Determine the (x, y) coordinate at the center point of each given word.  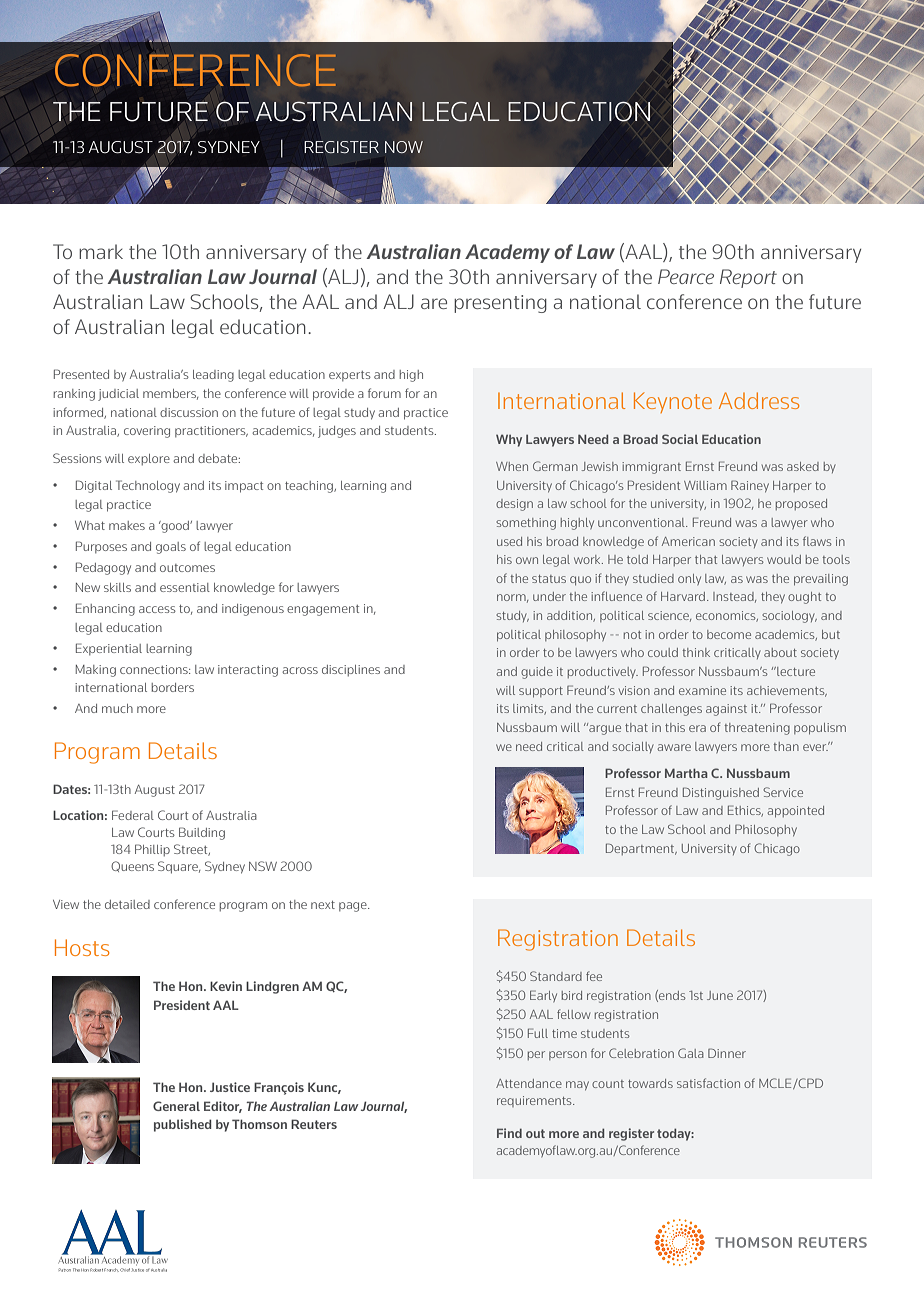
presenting (500, 304)
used (509, 541)
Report (748, 278)
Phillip (152, 850)
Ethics (745, 811)
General (176, 1106)
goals (171, 548)
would (784, 559)
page (354, 907)
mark (101, 251)
